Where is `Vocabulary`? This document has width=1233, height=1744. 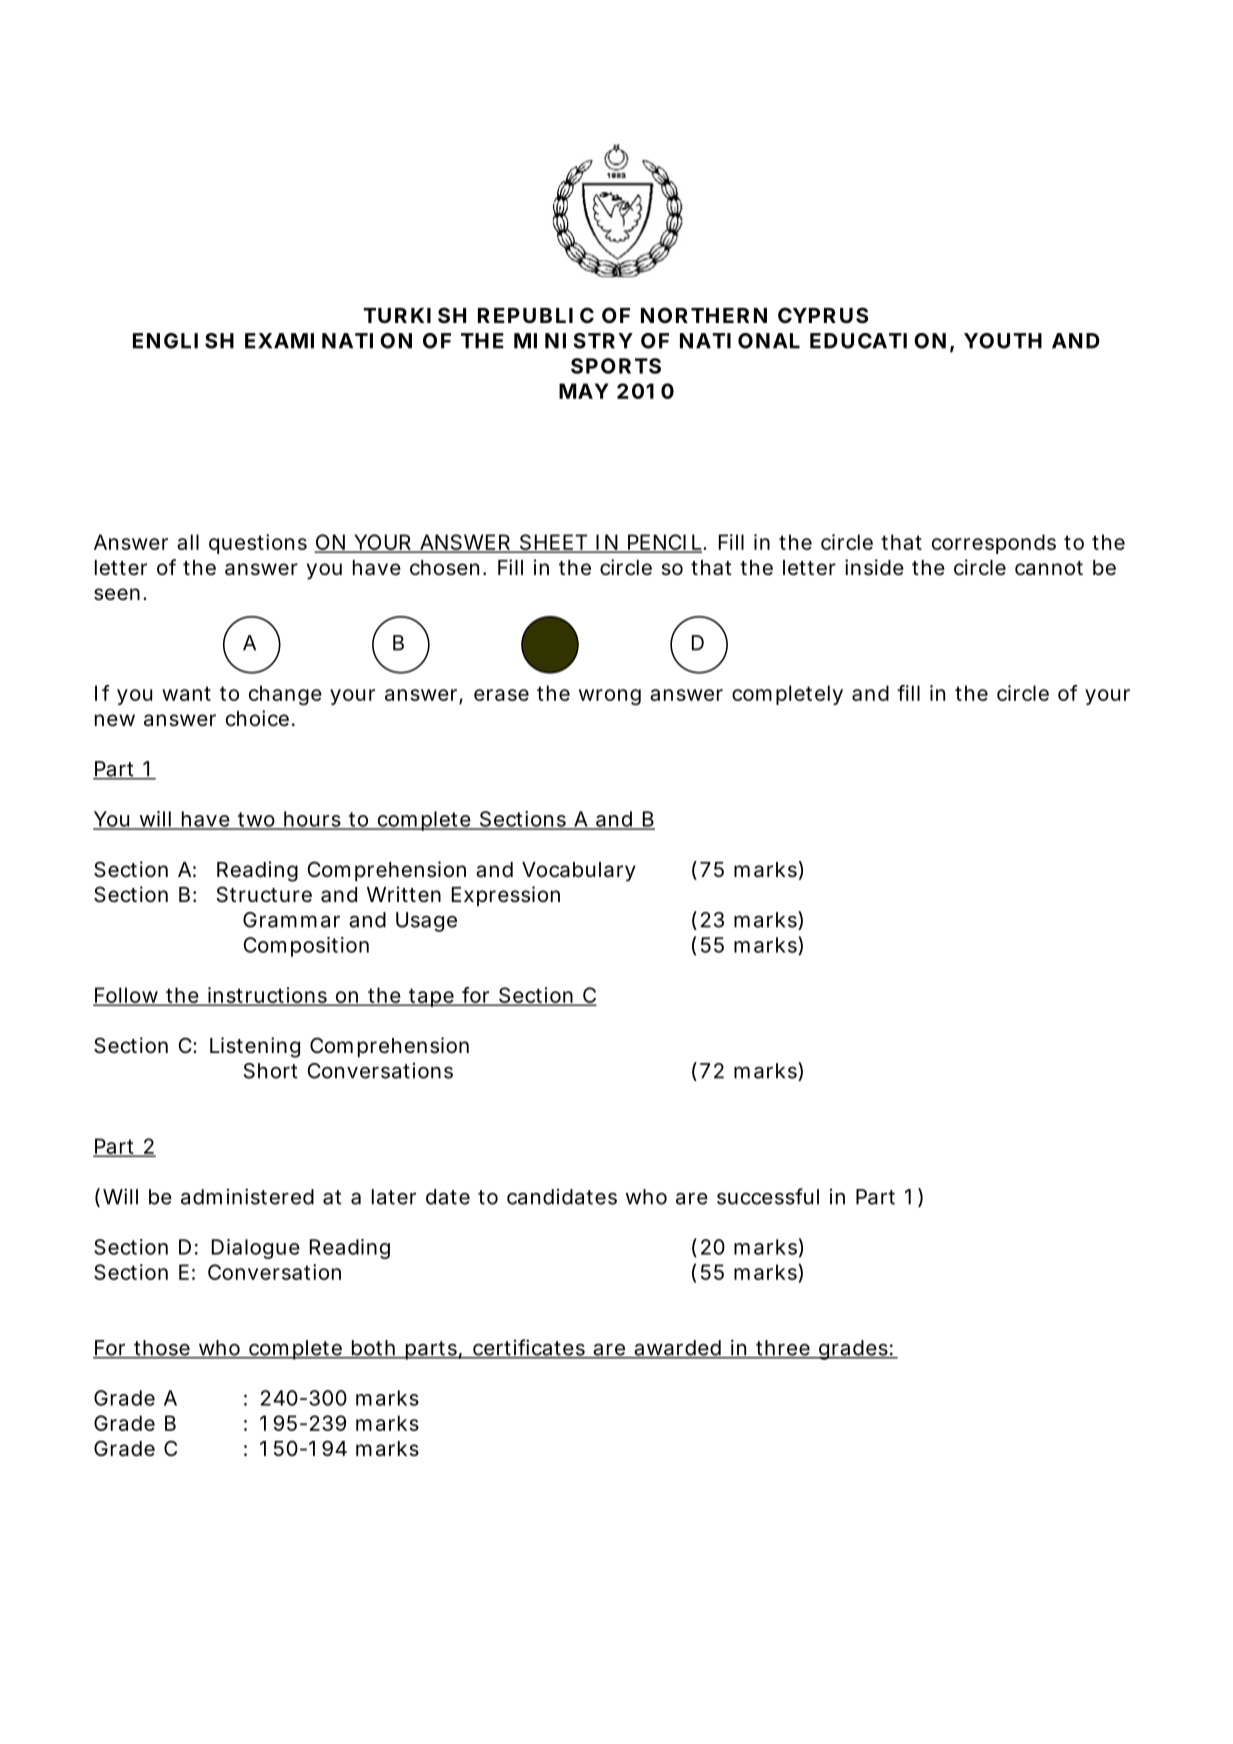
Vocabulary is located at coordinates (579, 872).
